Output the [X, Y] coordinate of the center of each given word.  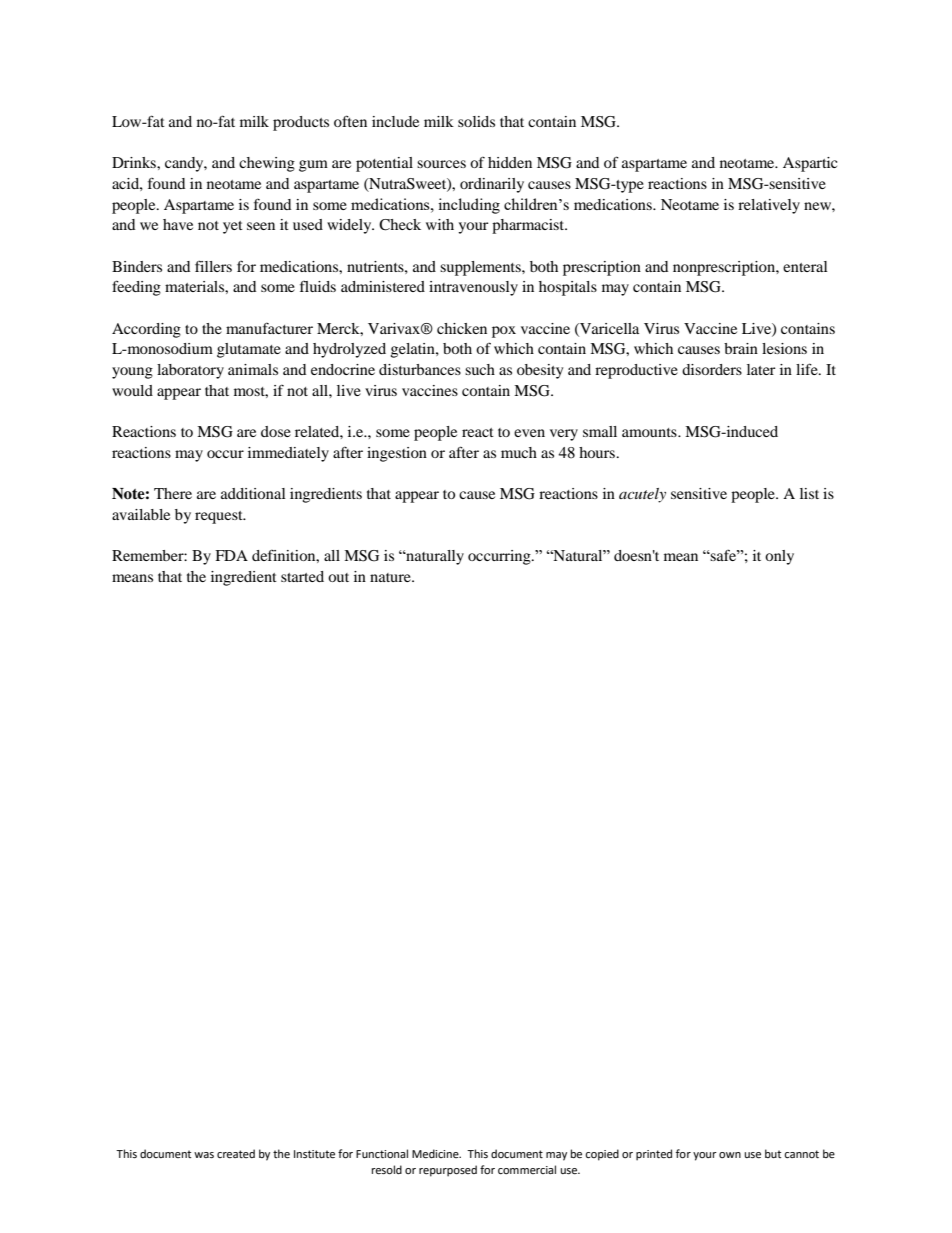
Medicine [436, 1154]
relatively [769, 206]
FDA [231, 555]
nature [391, 577]
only [779, 557]
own [730, 1155]
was [204, 1155]
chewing [267, 164]
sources [441, 164]
